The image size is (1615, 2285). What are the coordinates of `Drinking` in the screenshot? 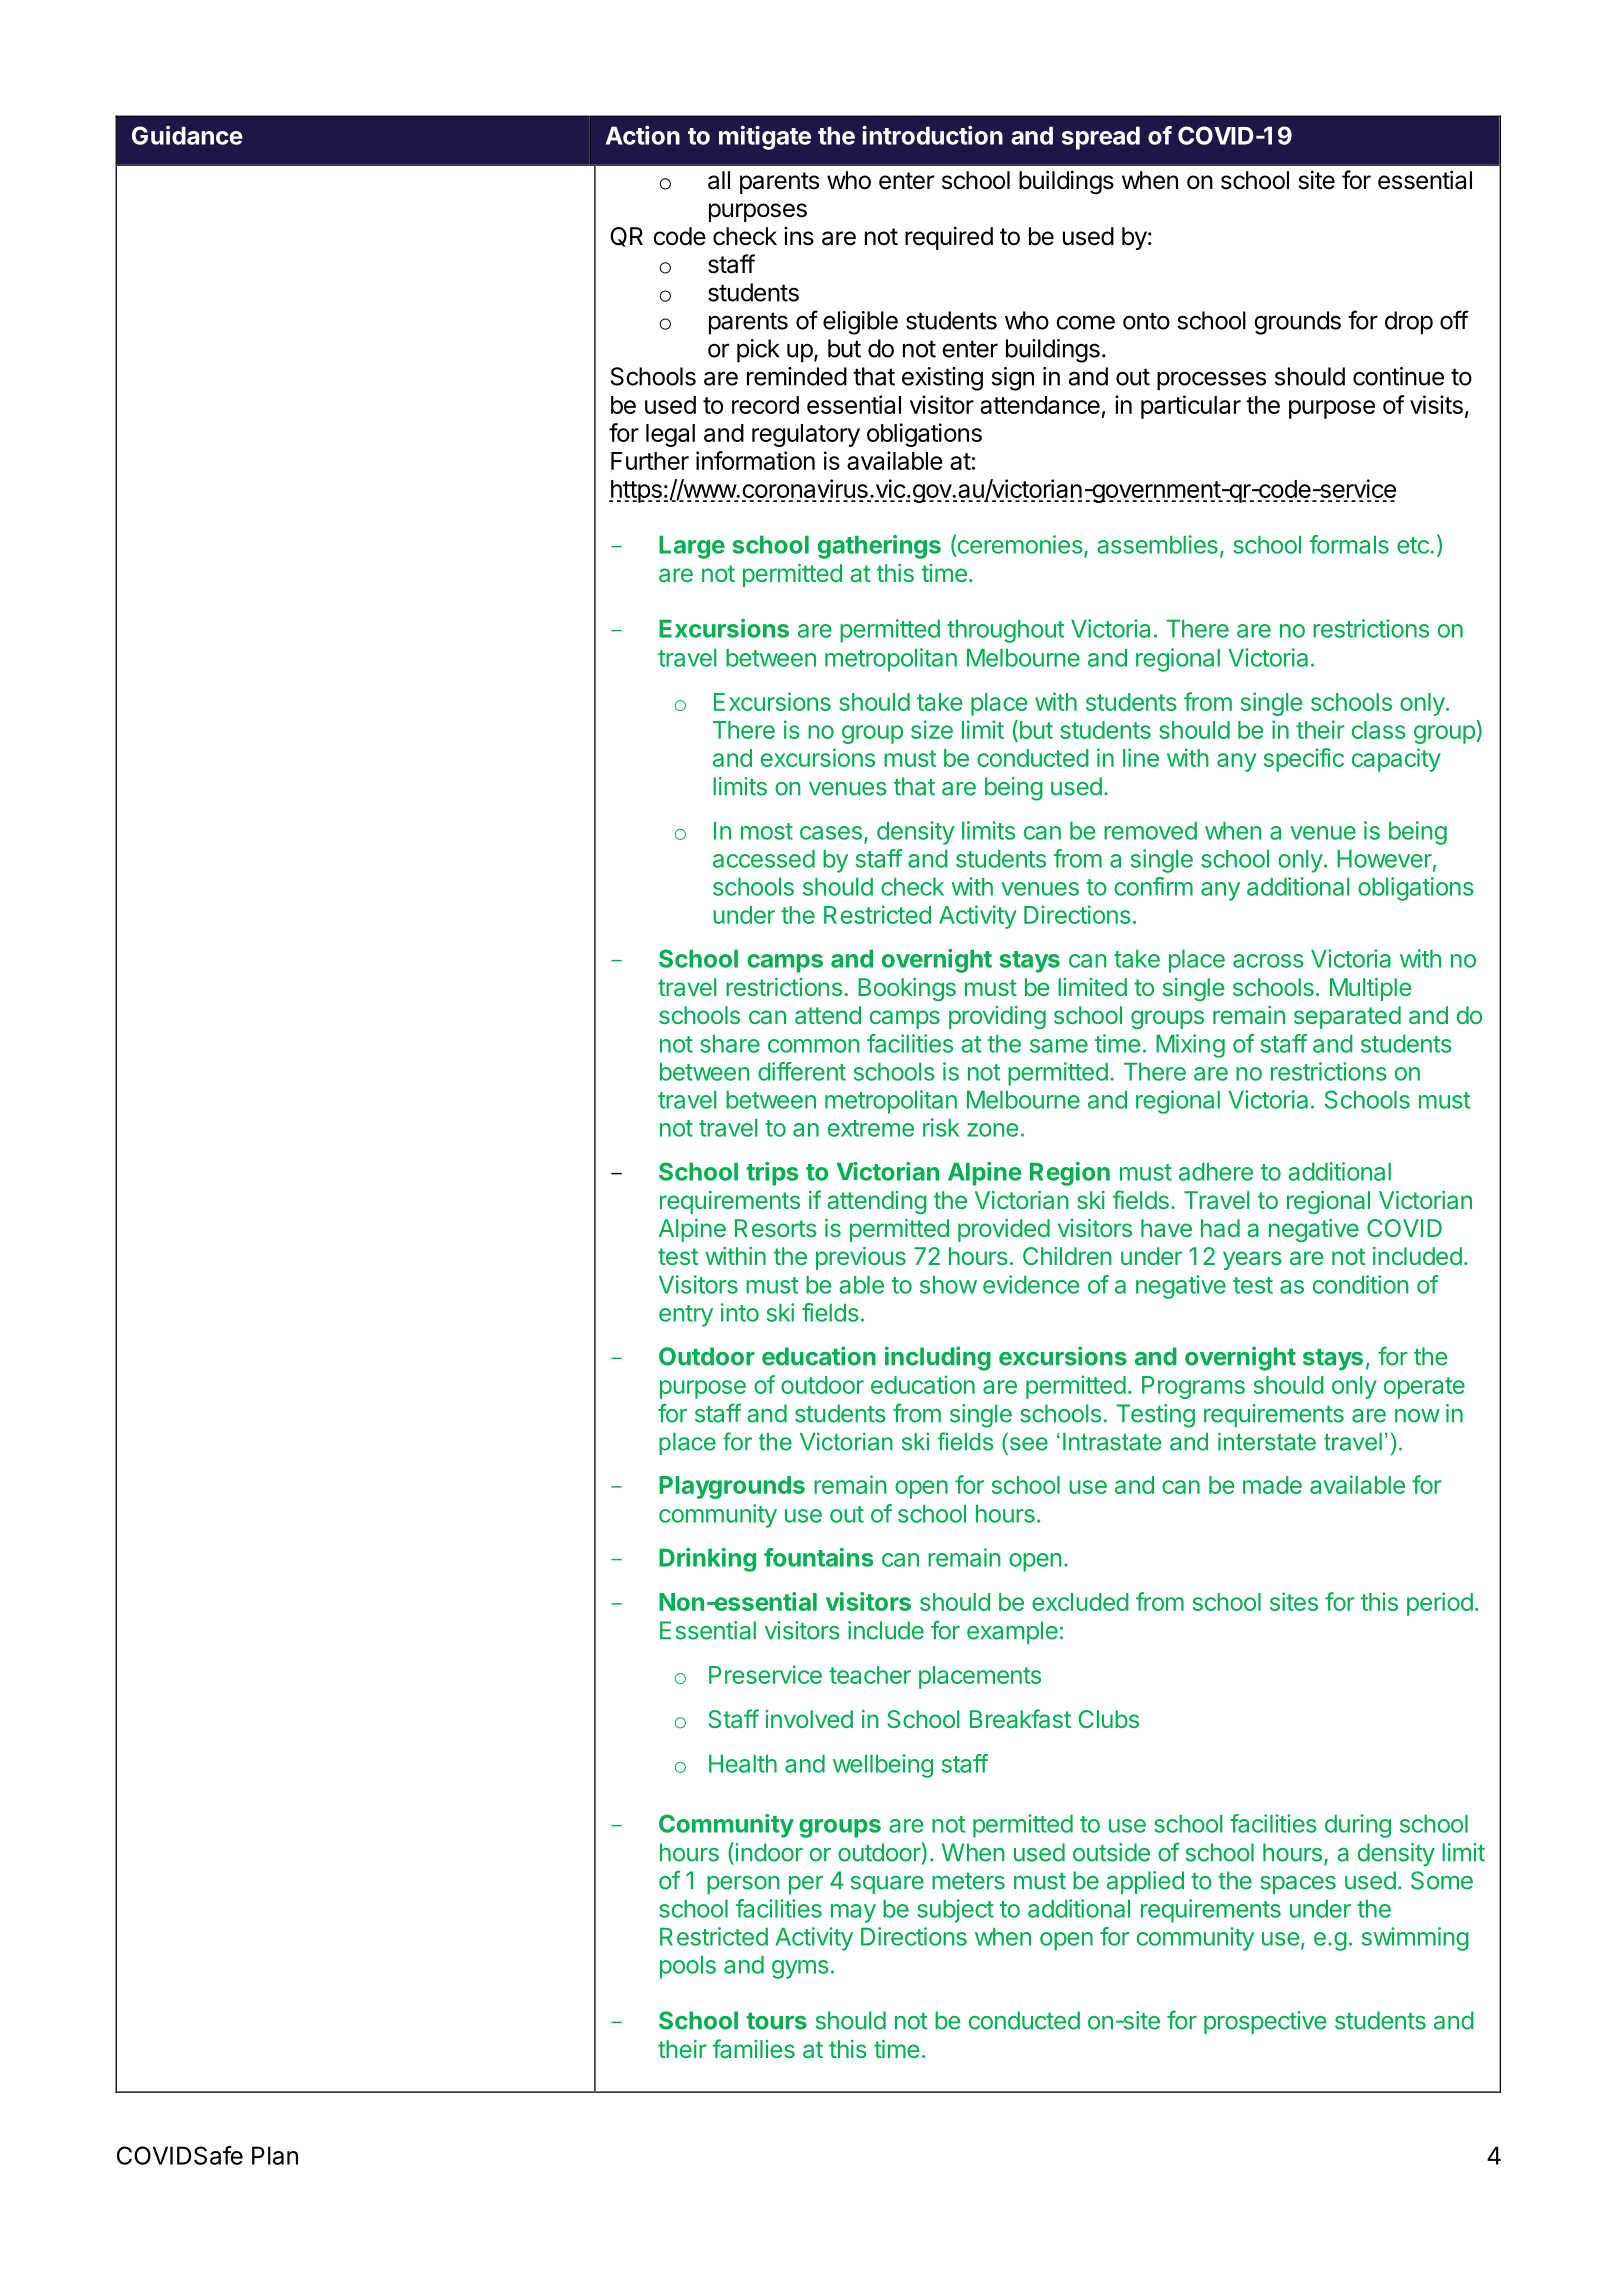 It's located at (707, 1560).
